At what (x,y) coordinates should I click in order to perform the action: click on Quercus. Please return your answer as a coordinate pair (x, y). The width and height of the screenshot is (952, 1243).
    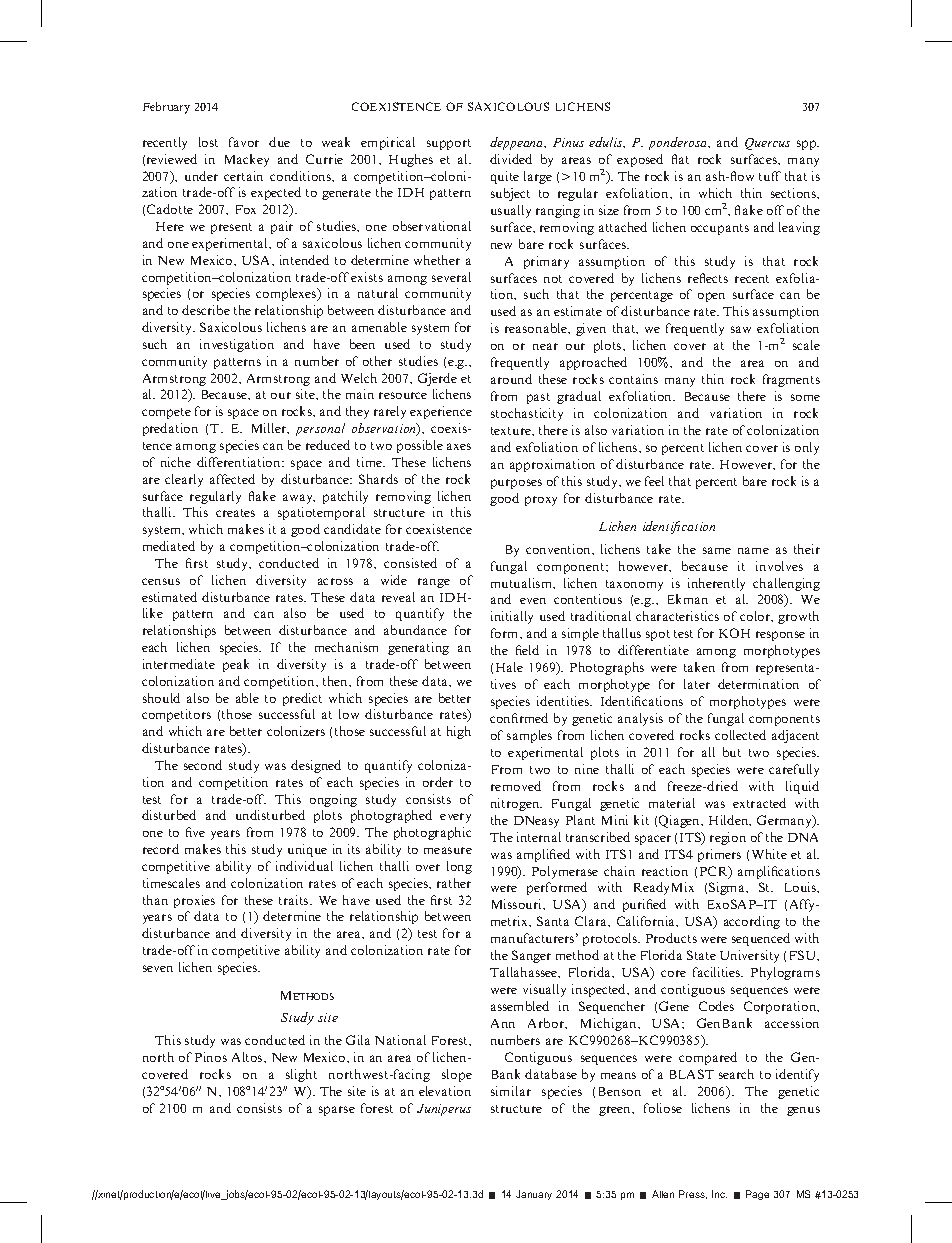
    Looking at the image, I should click on (767, 144).
